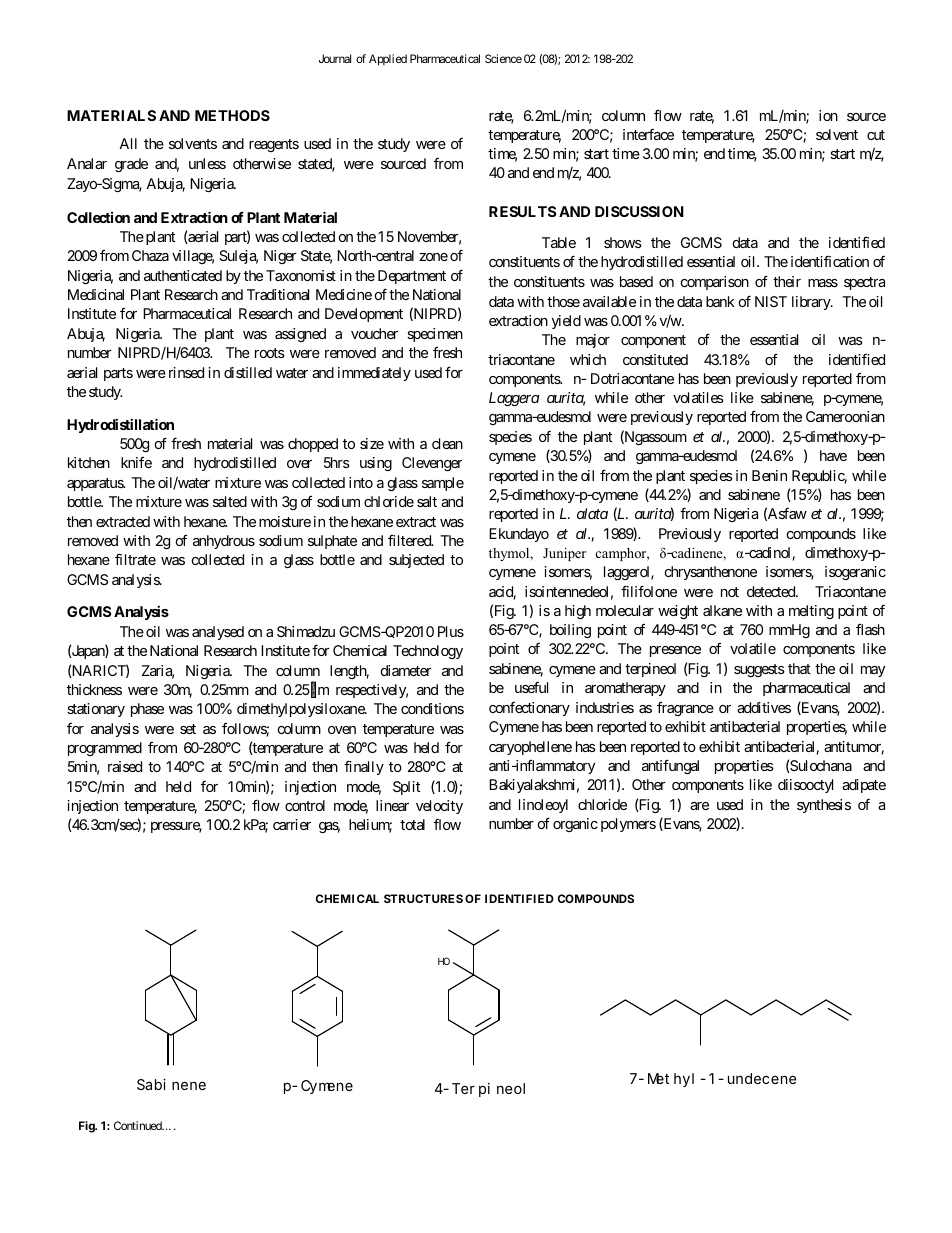  I want to click on Benin, so click(769, 475).
